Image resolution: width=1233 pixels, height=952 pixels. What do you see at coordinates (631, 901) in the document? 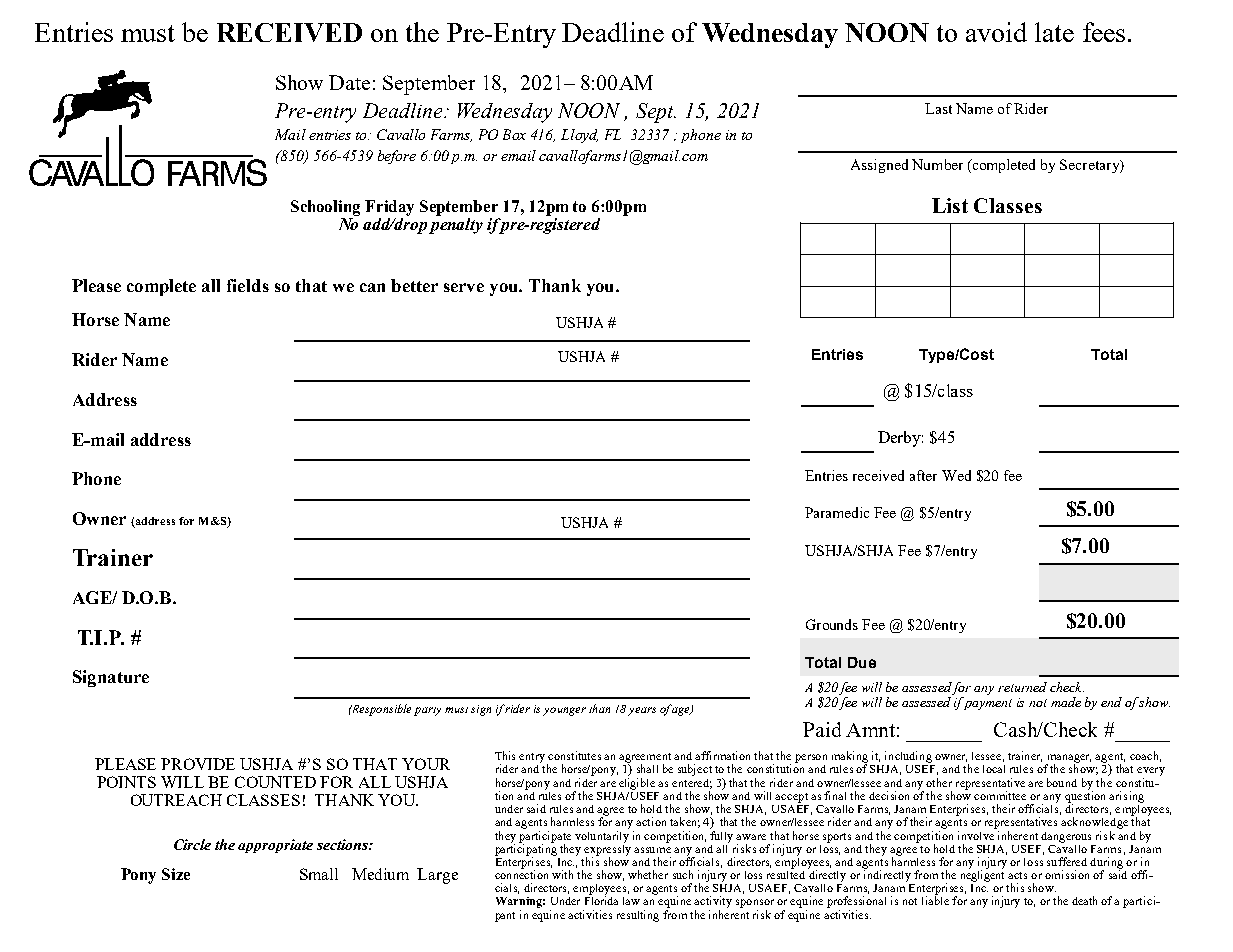
I see `law` at bounding box center [631, 901].
